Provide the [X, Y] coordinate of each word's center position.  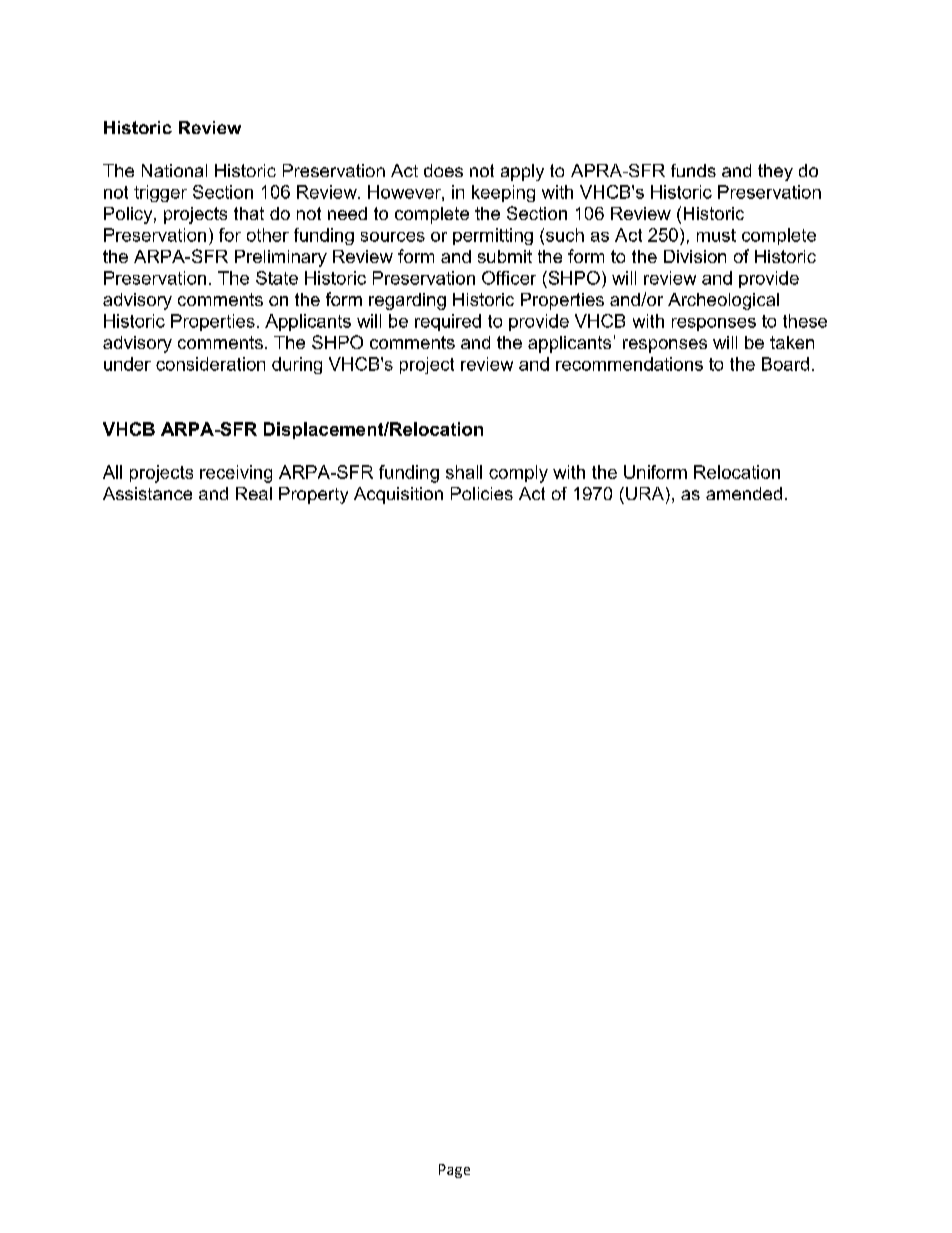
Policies [482, 493]
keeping [503, 193]
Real [254, 493]
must [716, 235]
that [249, 213]
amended [744, 493]
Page [454, 1171]
